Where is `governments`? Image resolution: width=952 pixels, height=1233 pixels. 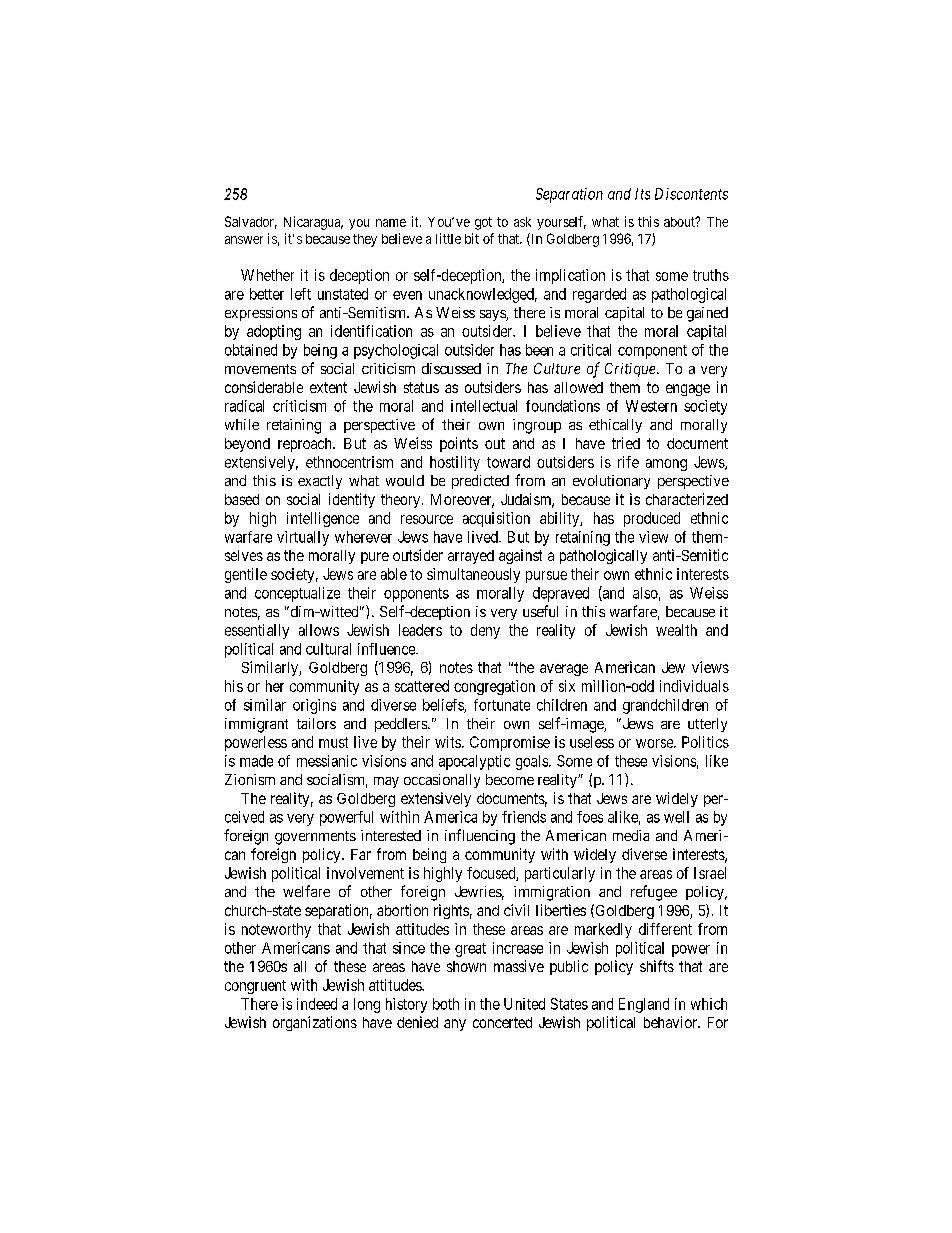
governments is located at coordinates (315, 838).
